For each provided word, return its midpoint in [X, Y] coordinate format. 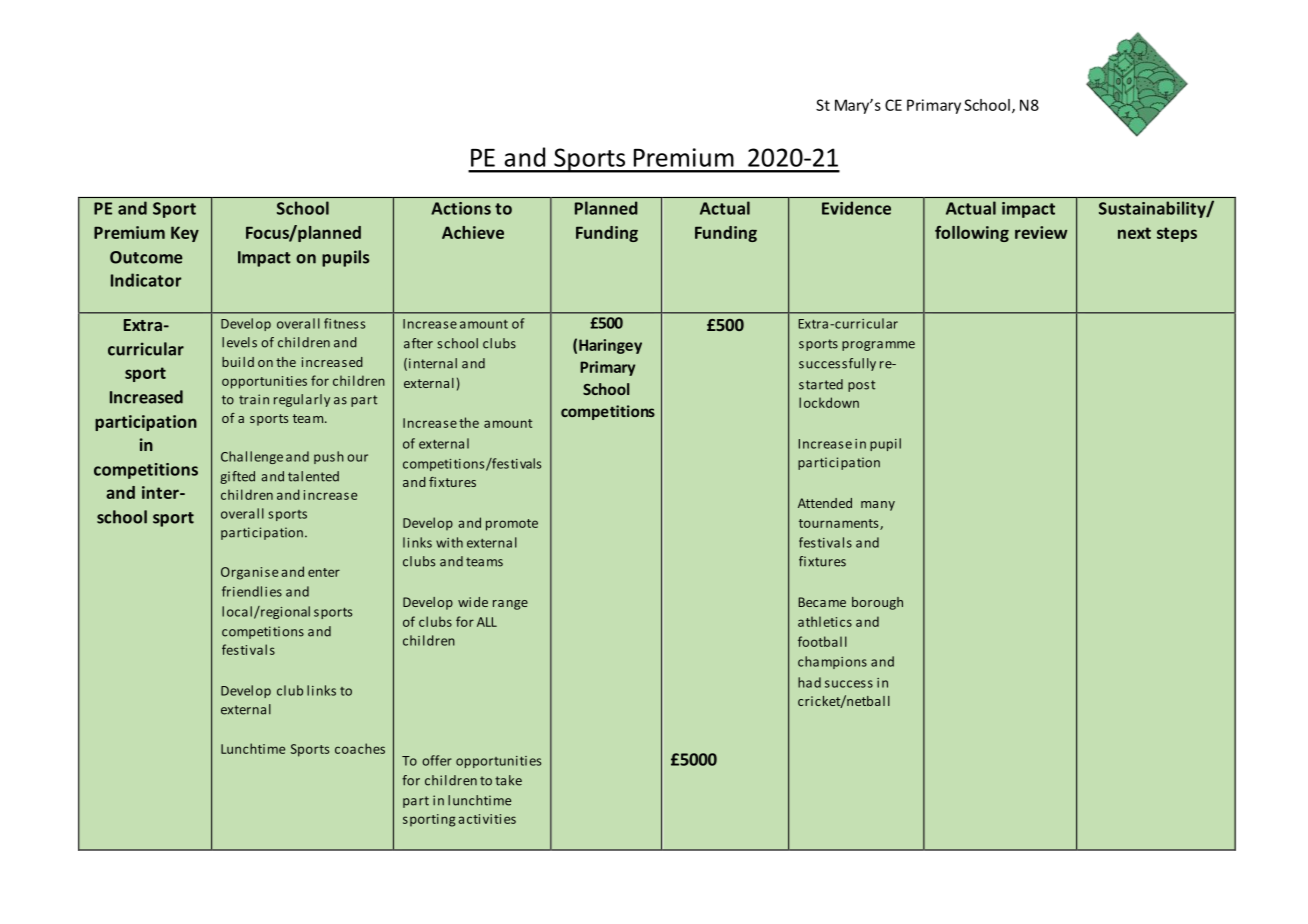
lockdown [829, 402]
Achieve [473, 232]
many [878, 506]
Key [185, 234]
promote [512, 525]
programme [878, 346]
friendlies [252, 591]
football [822, 641]
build [238, 362]
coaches [360, 748]
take [508, 780]
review [1041, 232]
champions [832, 662]
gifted [237, 477]
